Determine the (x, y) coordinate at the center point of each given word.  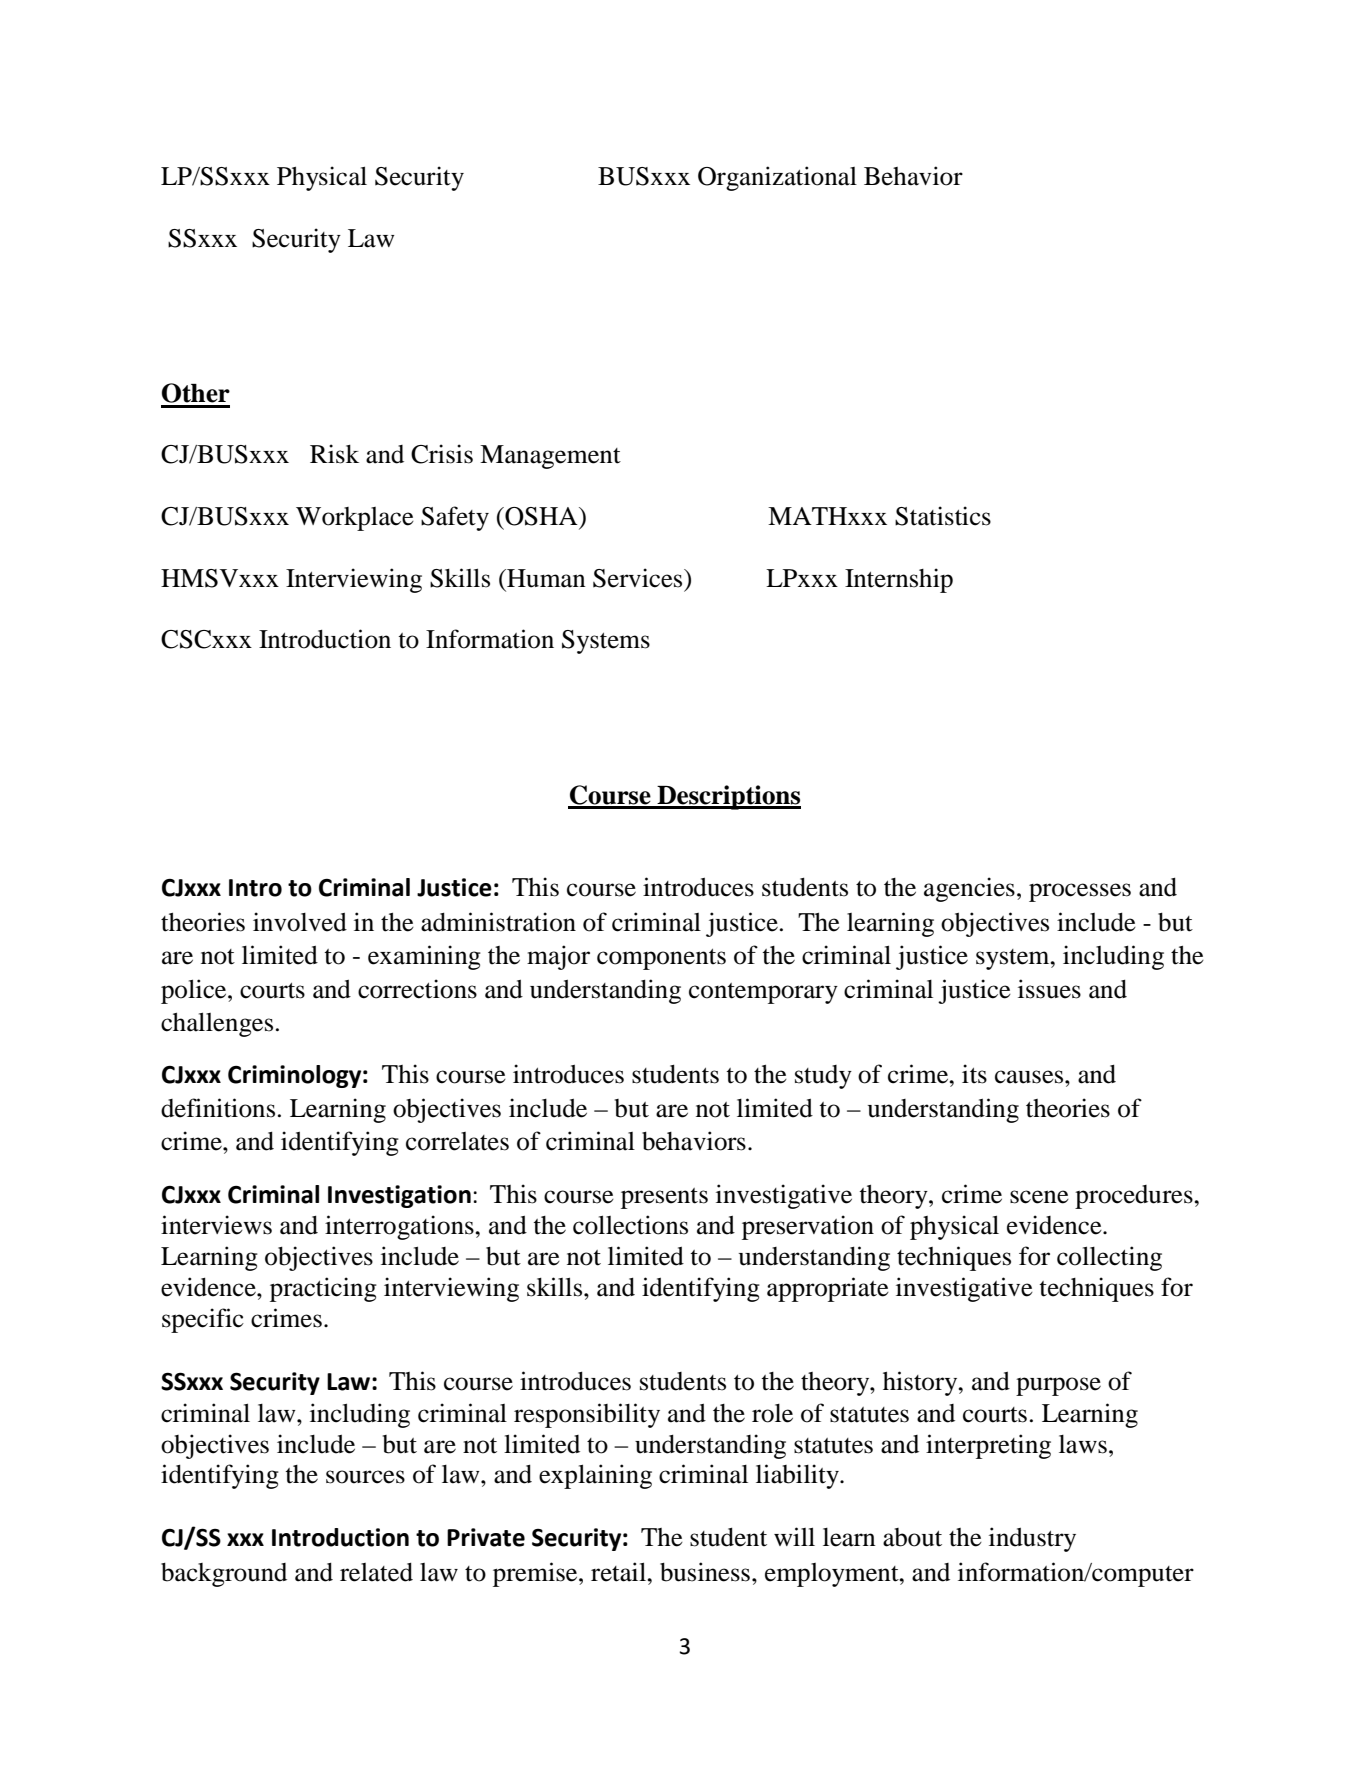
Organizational (777, 178)
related (376, 1572)
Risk (334, 454)
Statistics (943, 516)
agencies (969, 889)
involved (300, 922)
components (661, 959)
